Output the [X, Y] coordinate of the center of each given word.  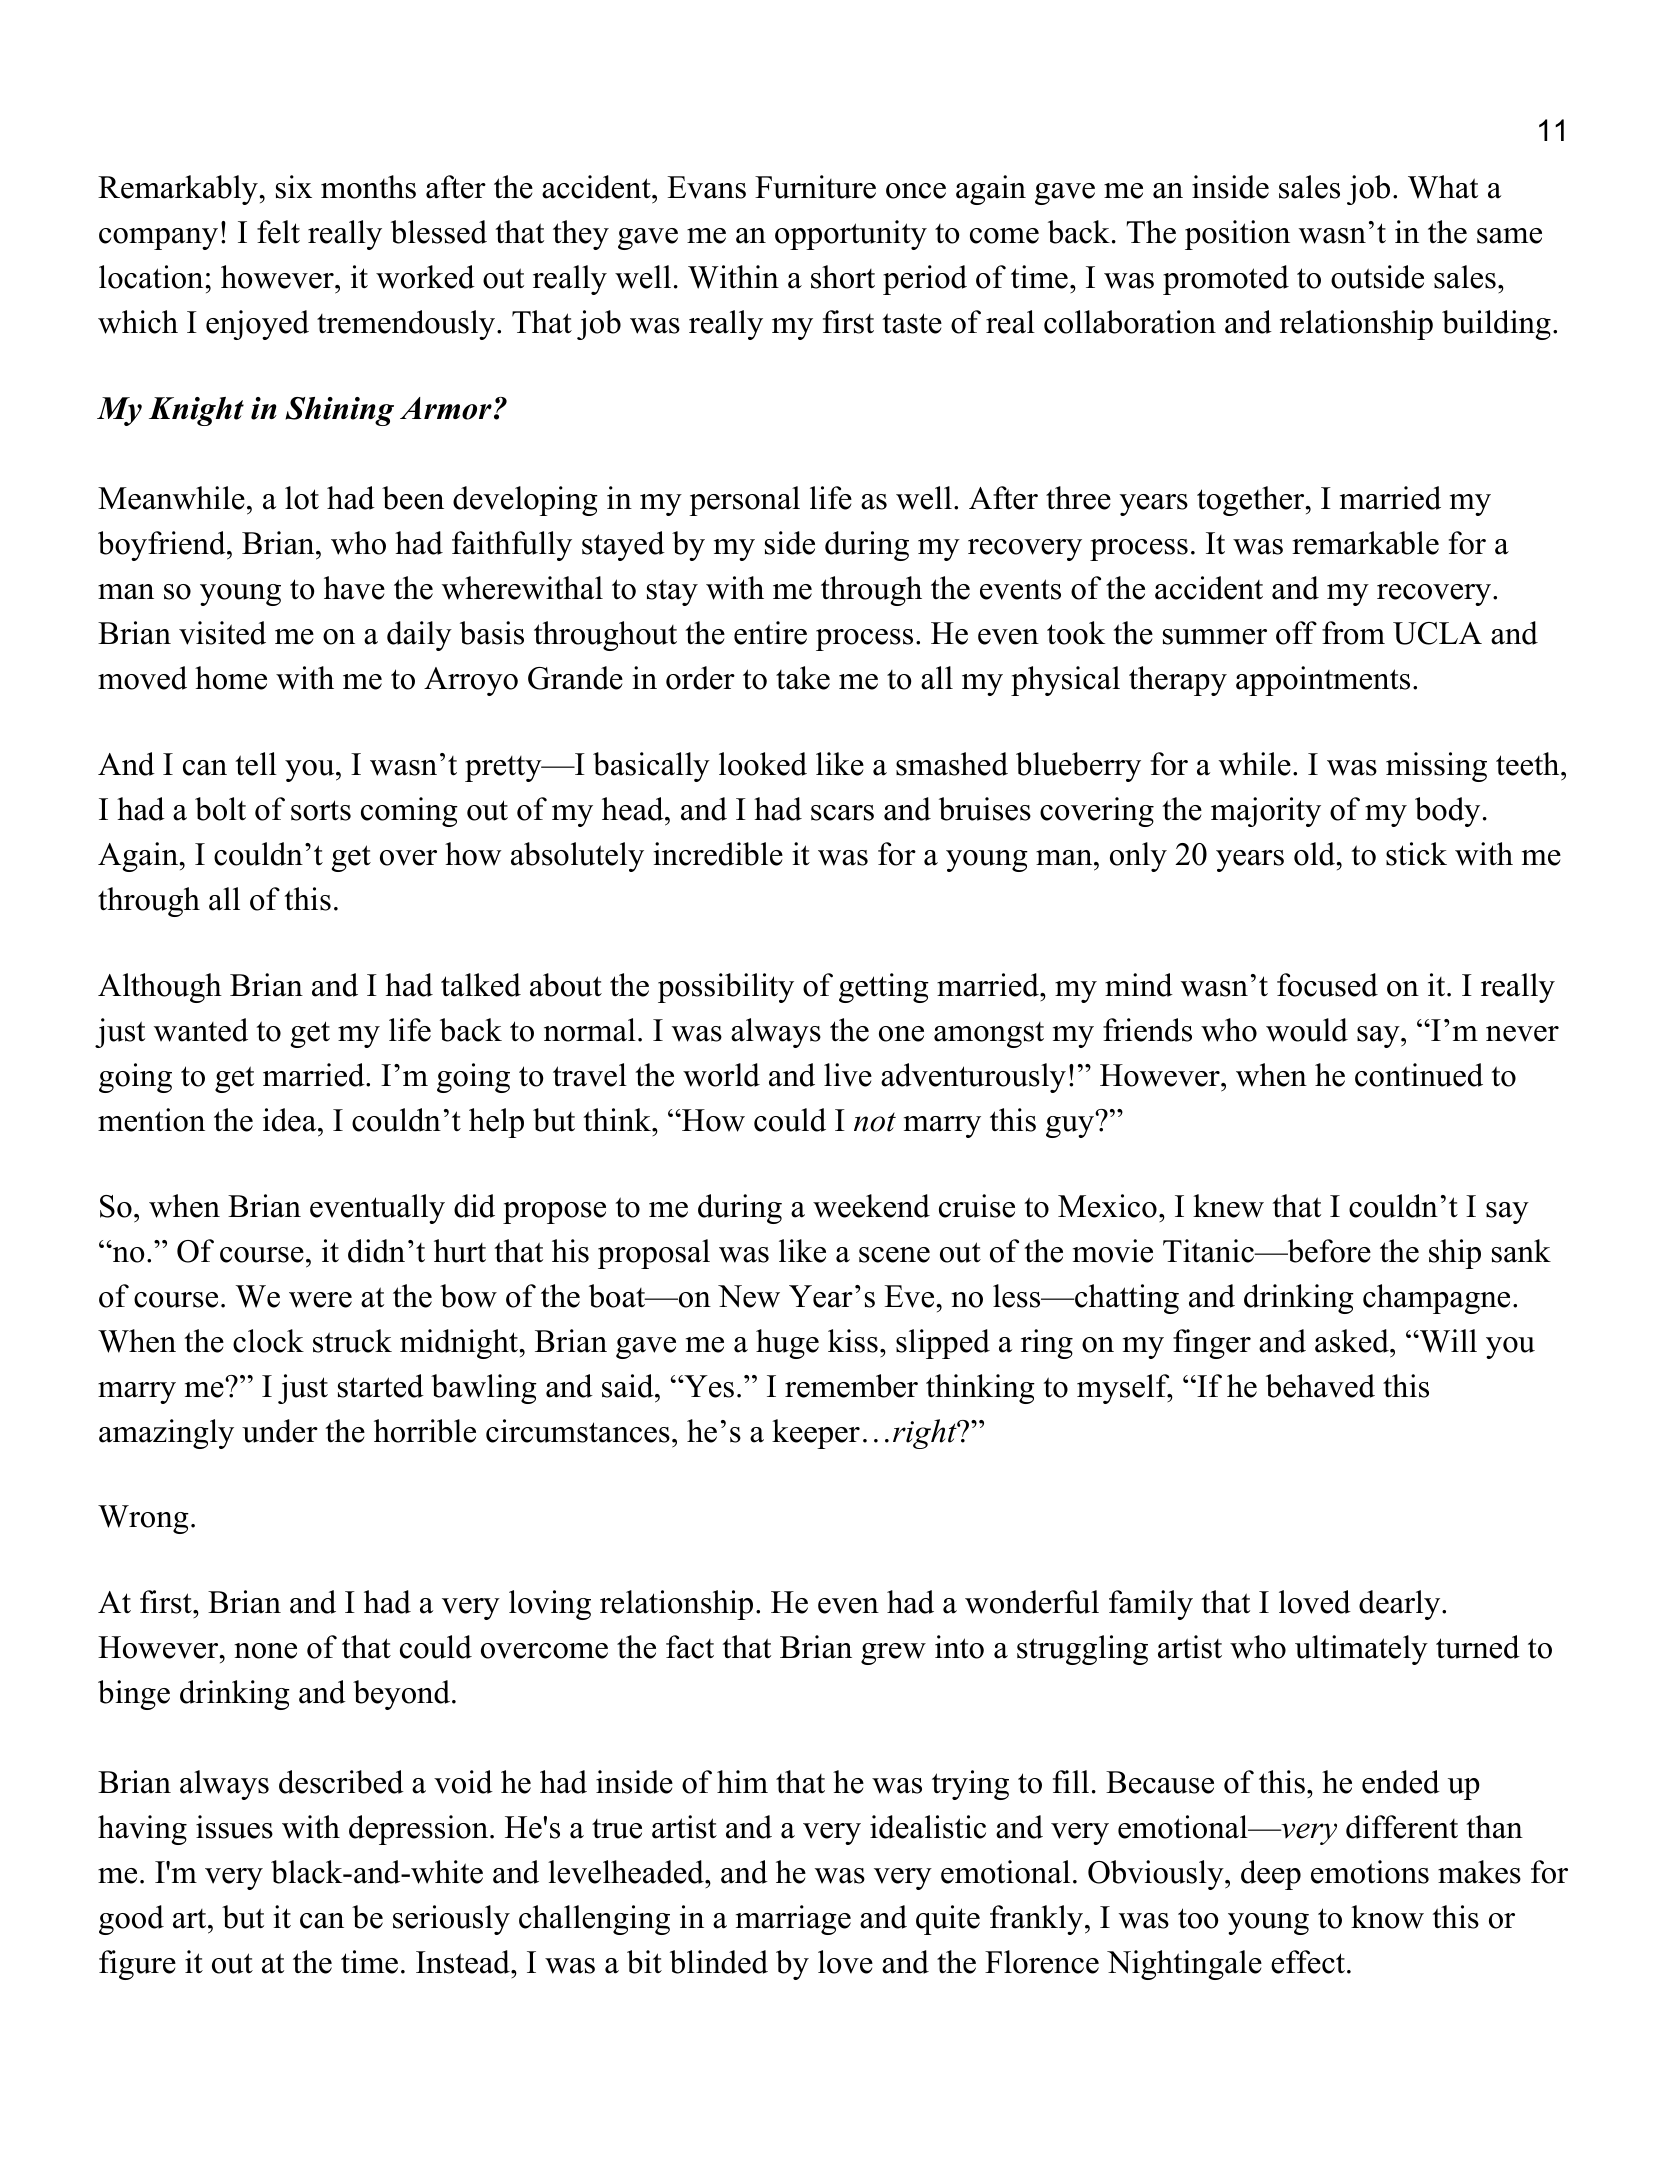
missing [1436, 767]
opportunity [851, 235]
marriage [793, 1920]
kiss [853, 1341]
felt [278, 232]
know [1387, 1917]
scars [842, 813]
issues [234, 1827]
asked [1352, 1341]
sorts [321, 810]
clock [268, 1341]
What [1443, 187]
